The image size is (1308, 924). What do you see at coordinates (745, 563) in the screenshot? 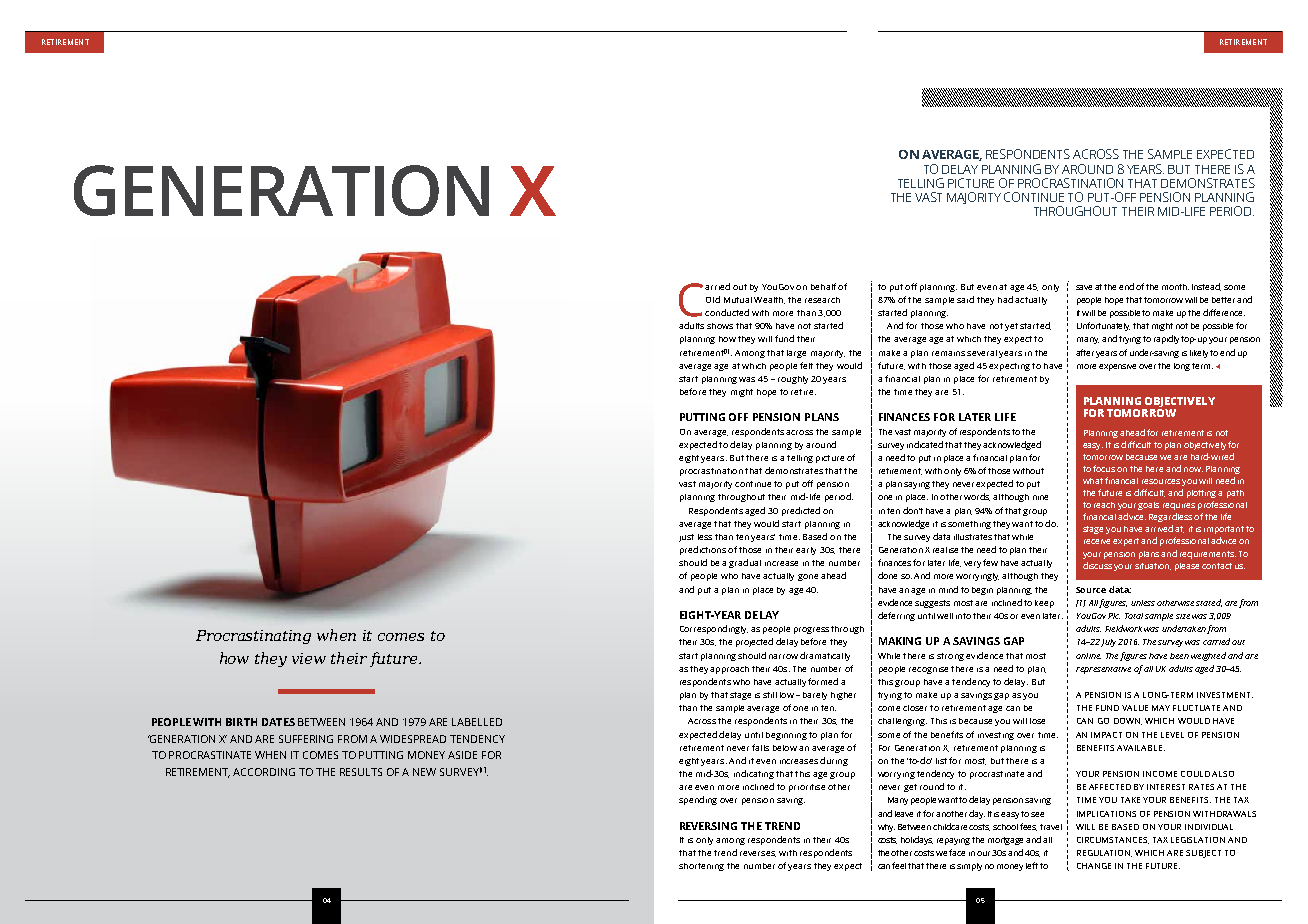
I see `gradual` at bounding box center [745, 563].
